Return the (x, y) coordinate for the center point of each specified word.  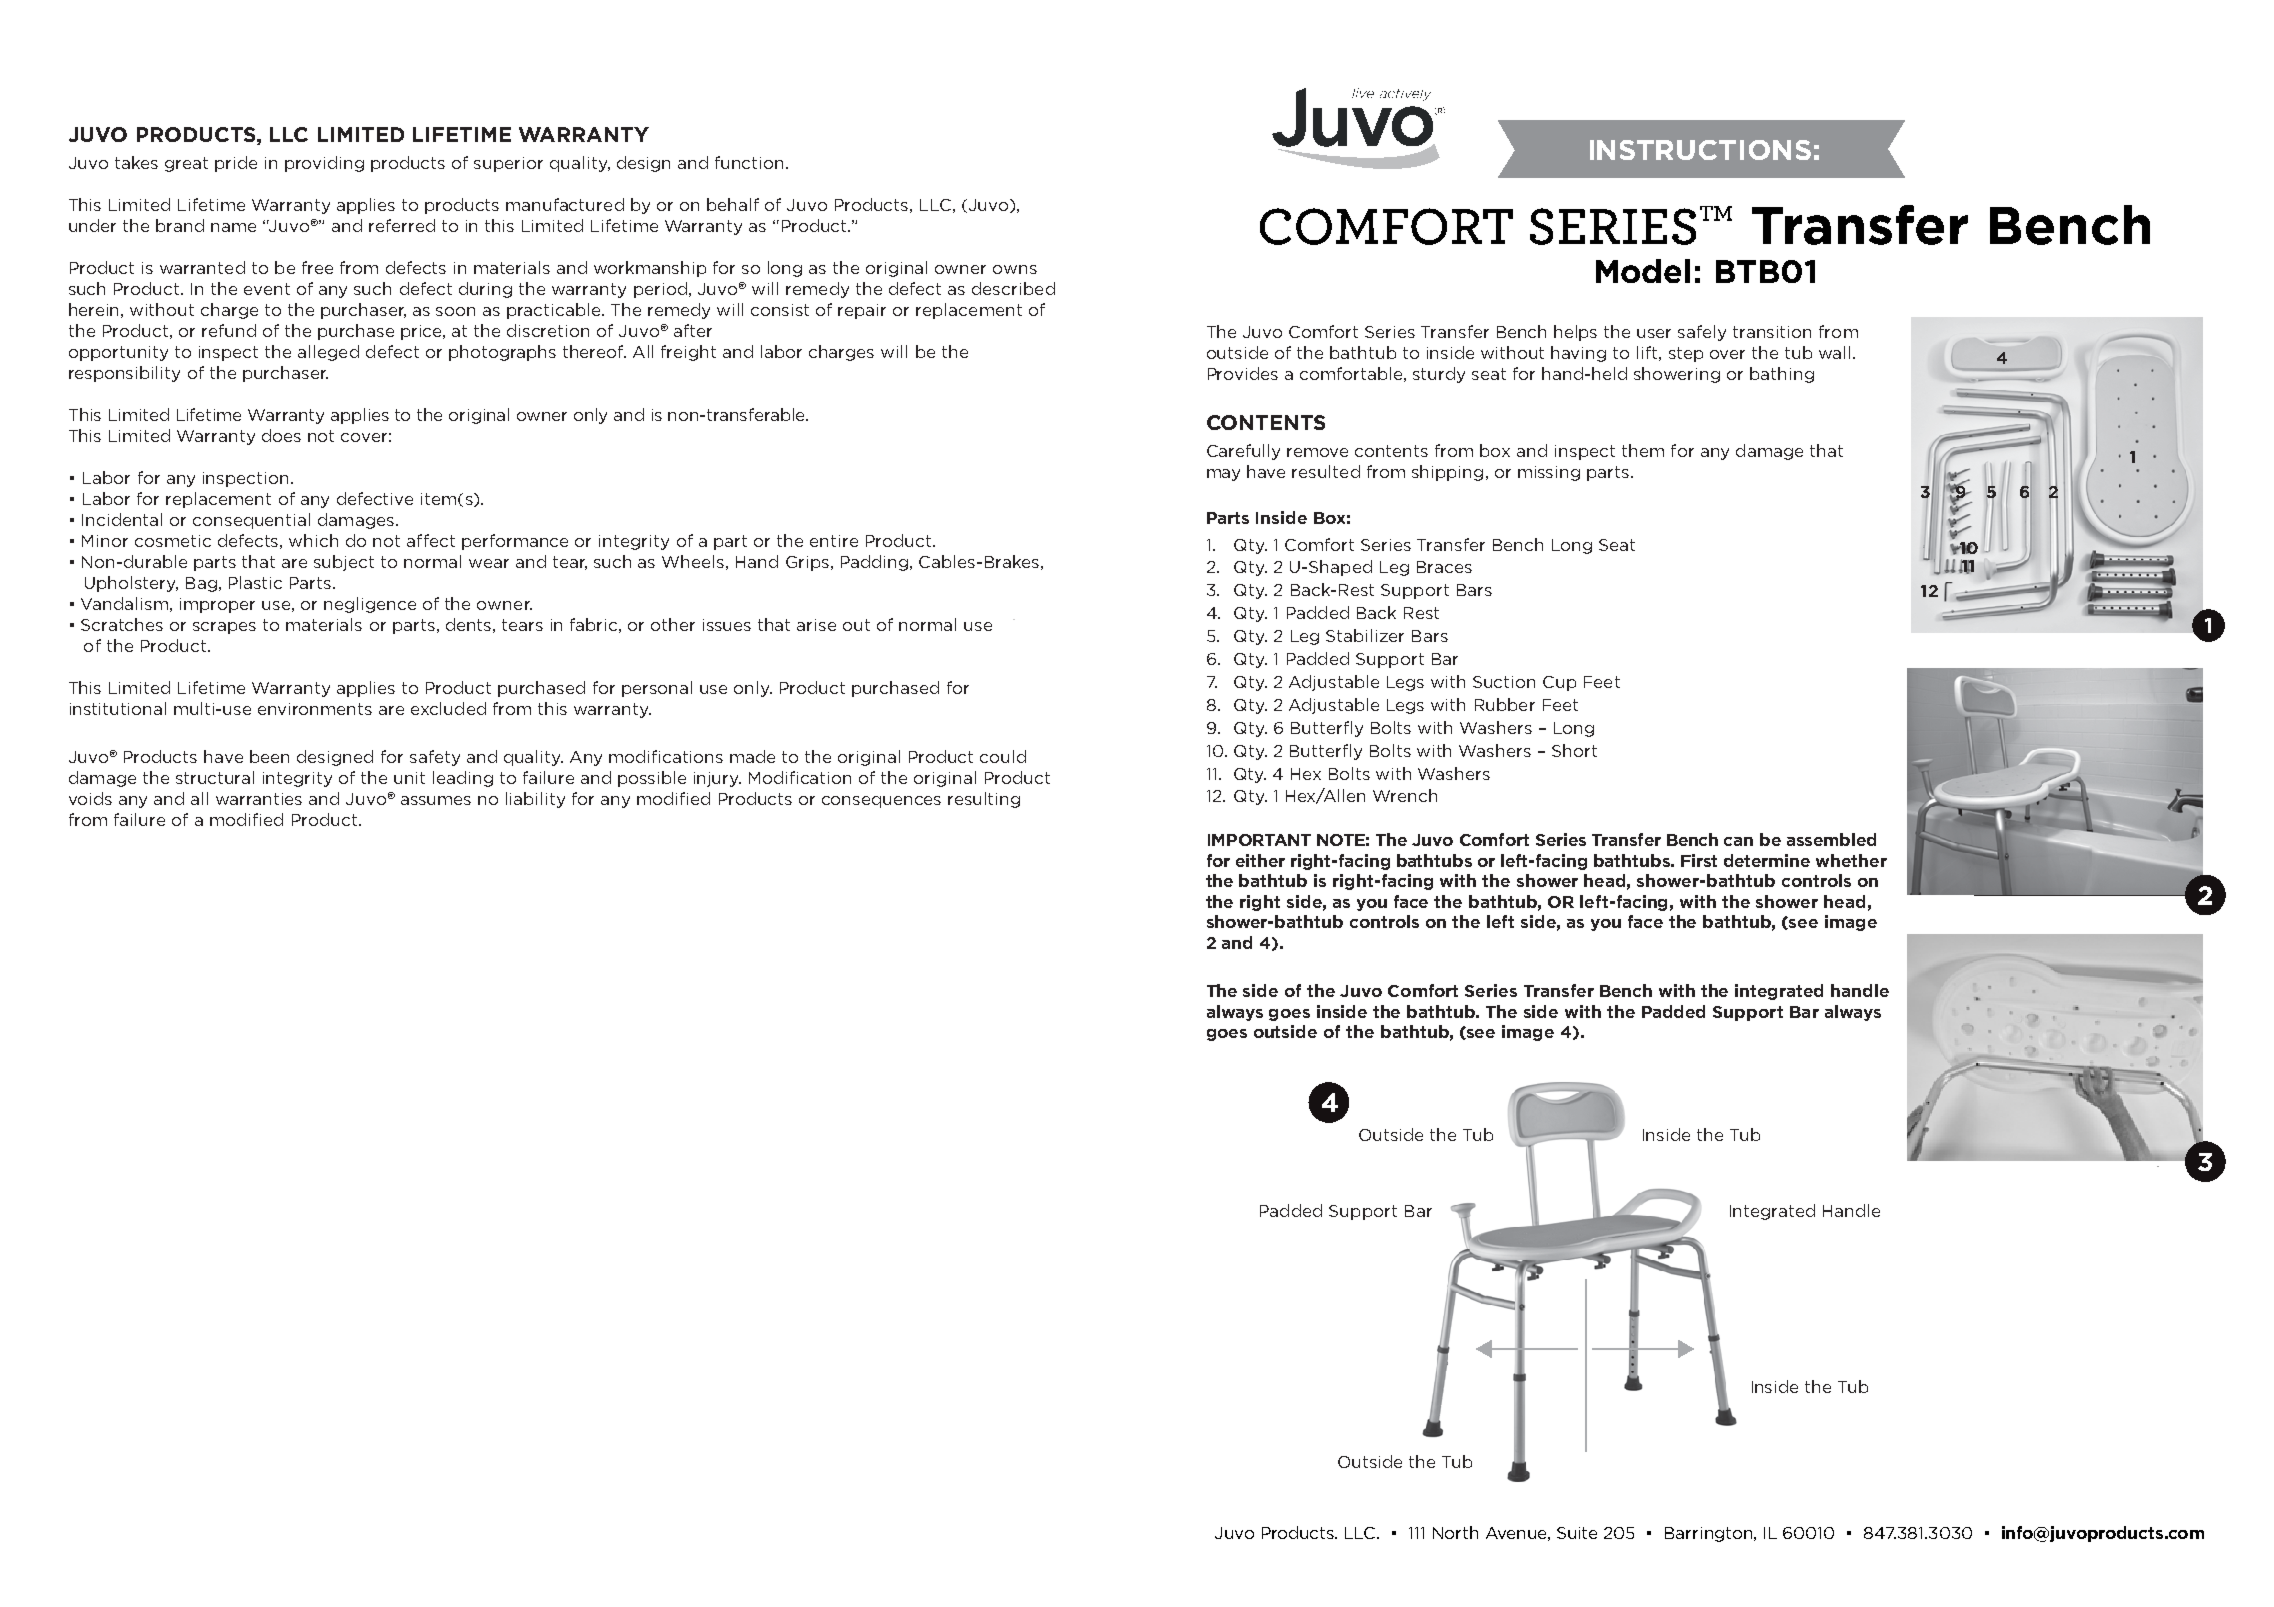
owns (1015, 269)
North (1455, 1532)
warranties (259, 799)
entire (834, 541)
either (1260, 860)
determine (1767, 860)
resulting (984, 800)
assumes (436, 800)
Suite (1577, 1533)
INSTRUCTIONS (1700, 150)
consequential (251, 521)
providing (324, 164)
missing (1549, 473)
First (1699, 860)
